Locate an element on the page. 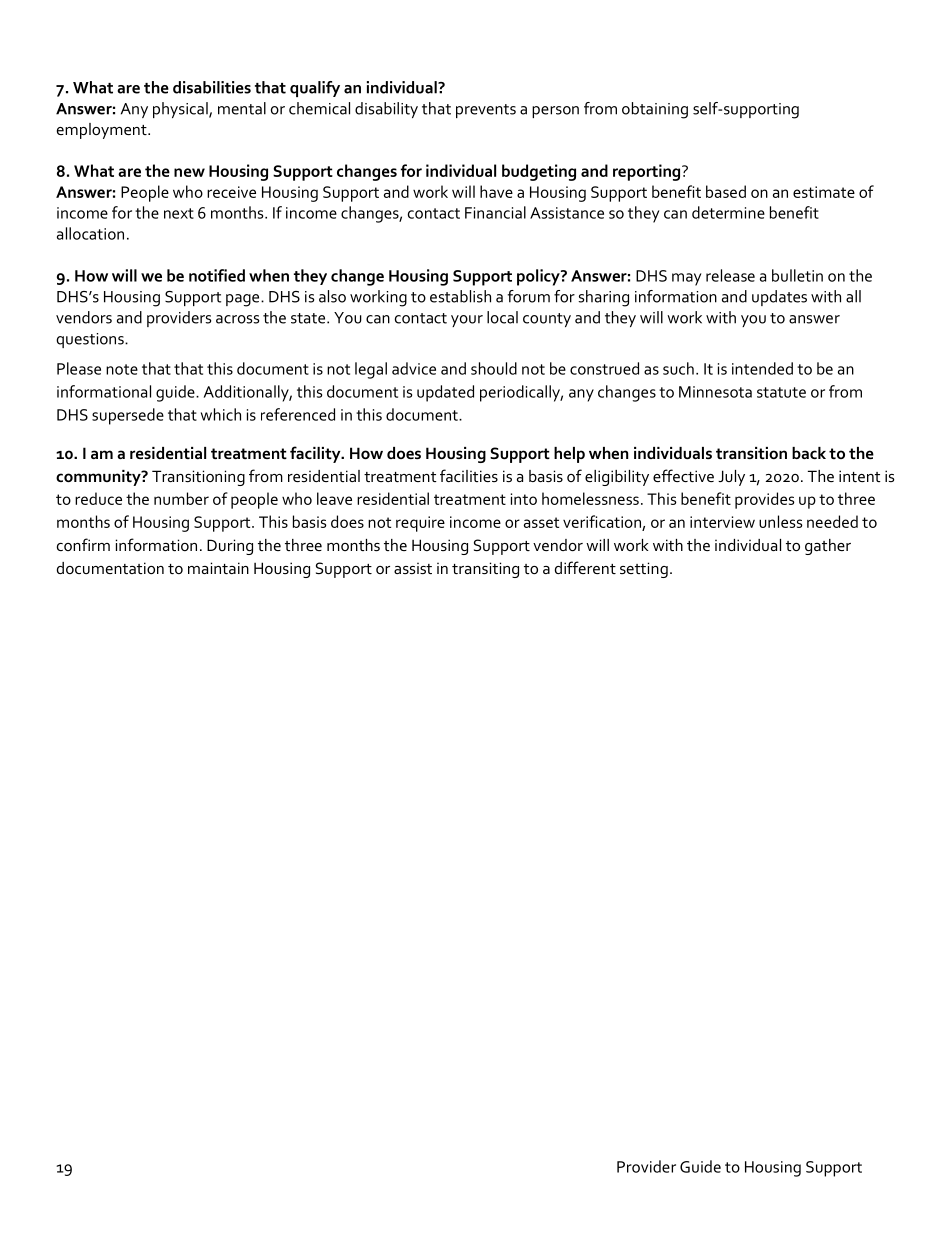 The image size is (952, 1233). updates is located at coordinates (779, 298).
